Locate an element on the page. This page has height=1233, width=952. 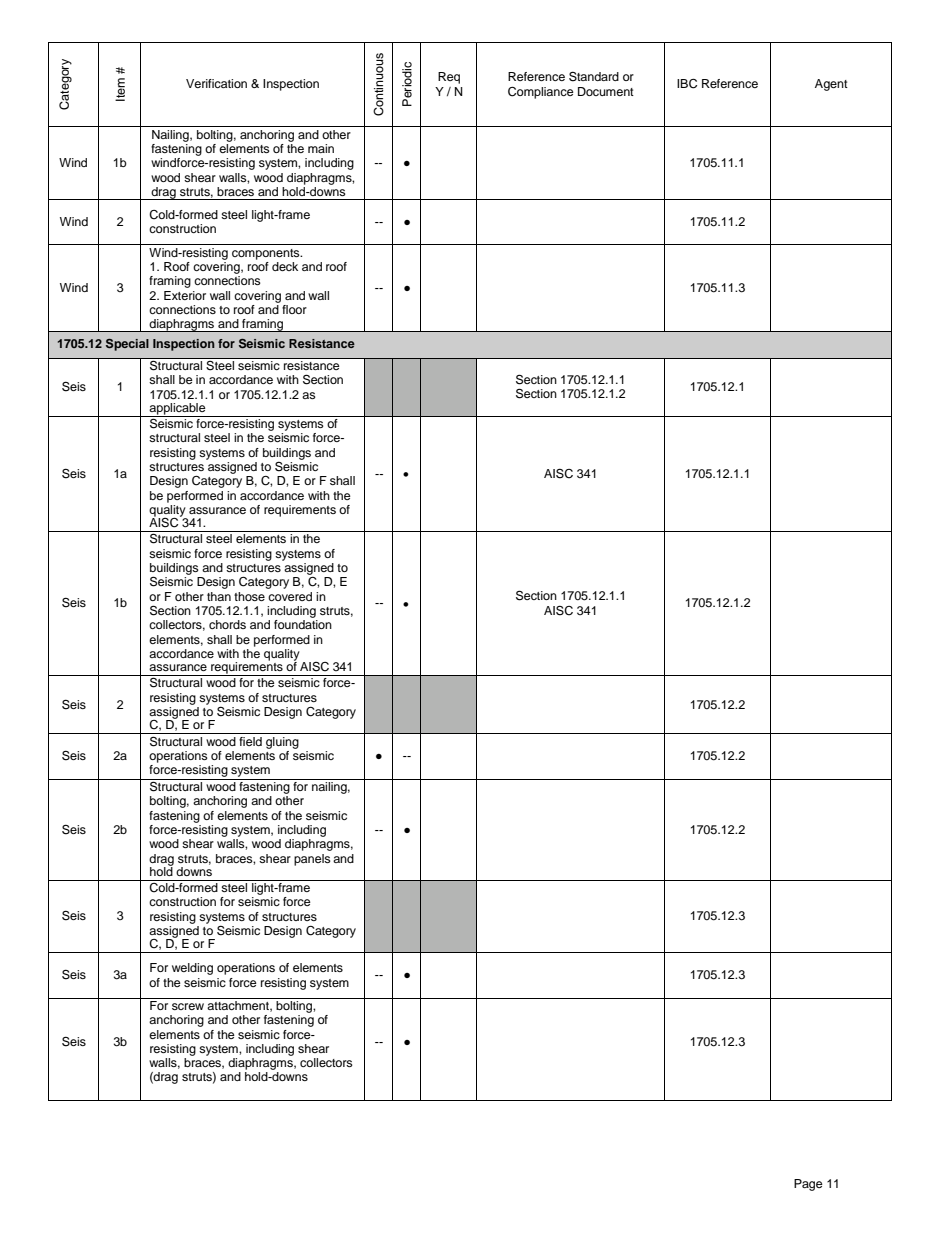
IBC is located at coordinates (687, 84).
